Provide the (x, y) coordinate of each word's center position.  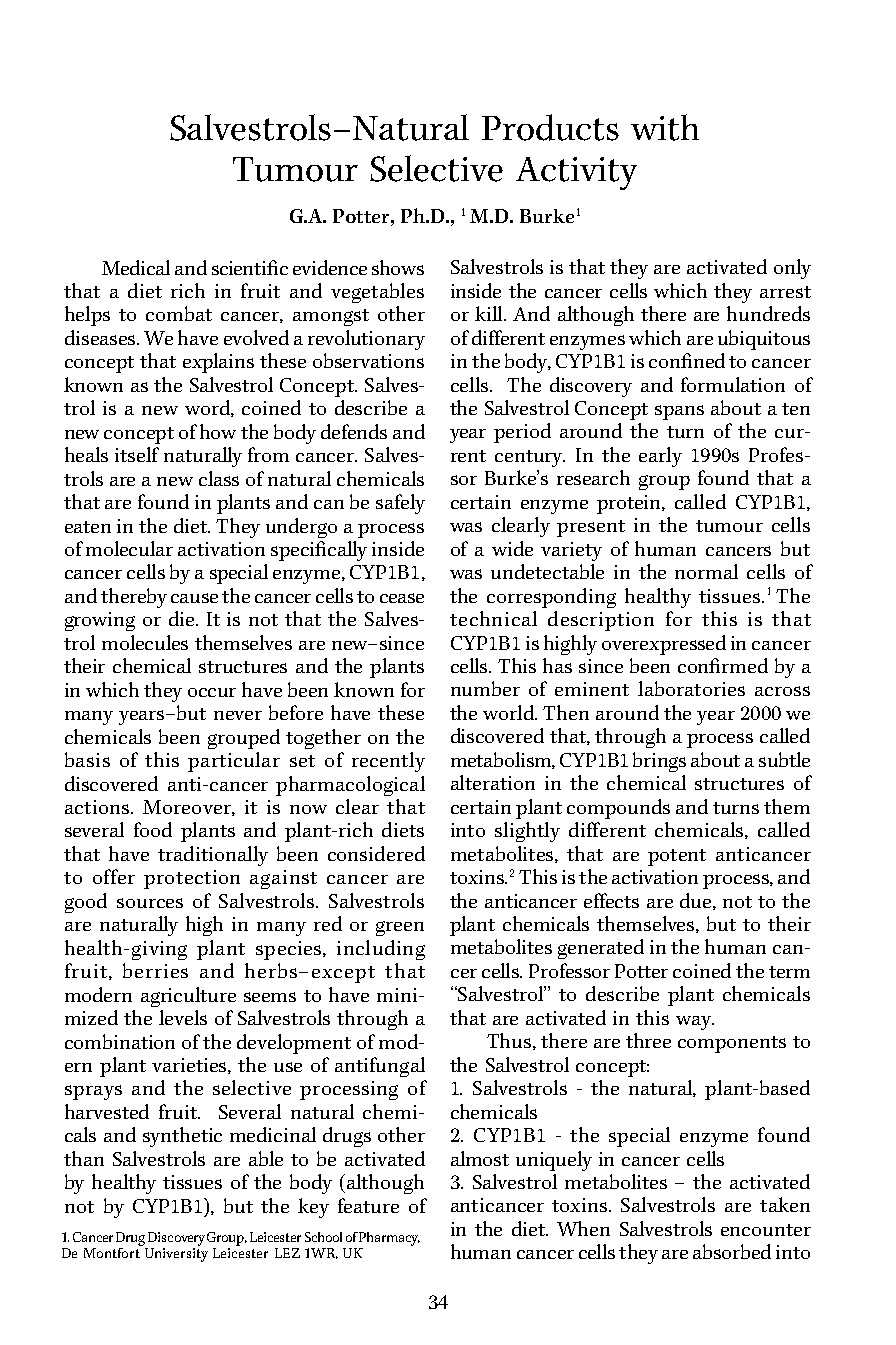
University (176, 1255)
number (485, 688)
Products (550, 127)
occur (212, 692)
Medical (136, 267)
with (665, 127)
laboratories (691, 688)
